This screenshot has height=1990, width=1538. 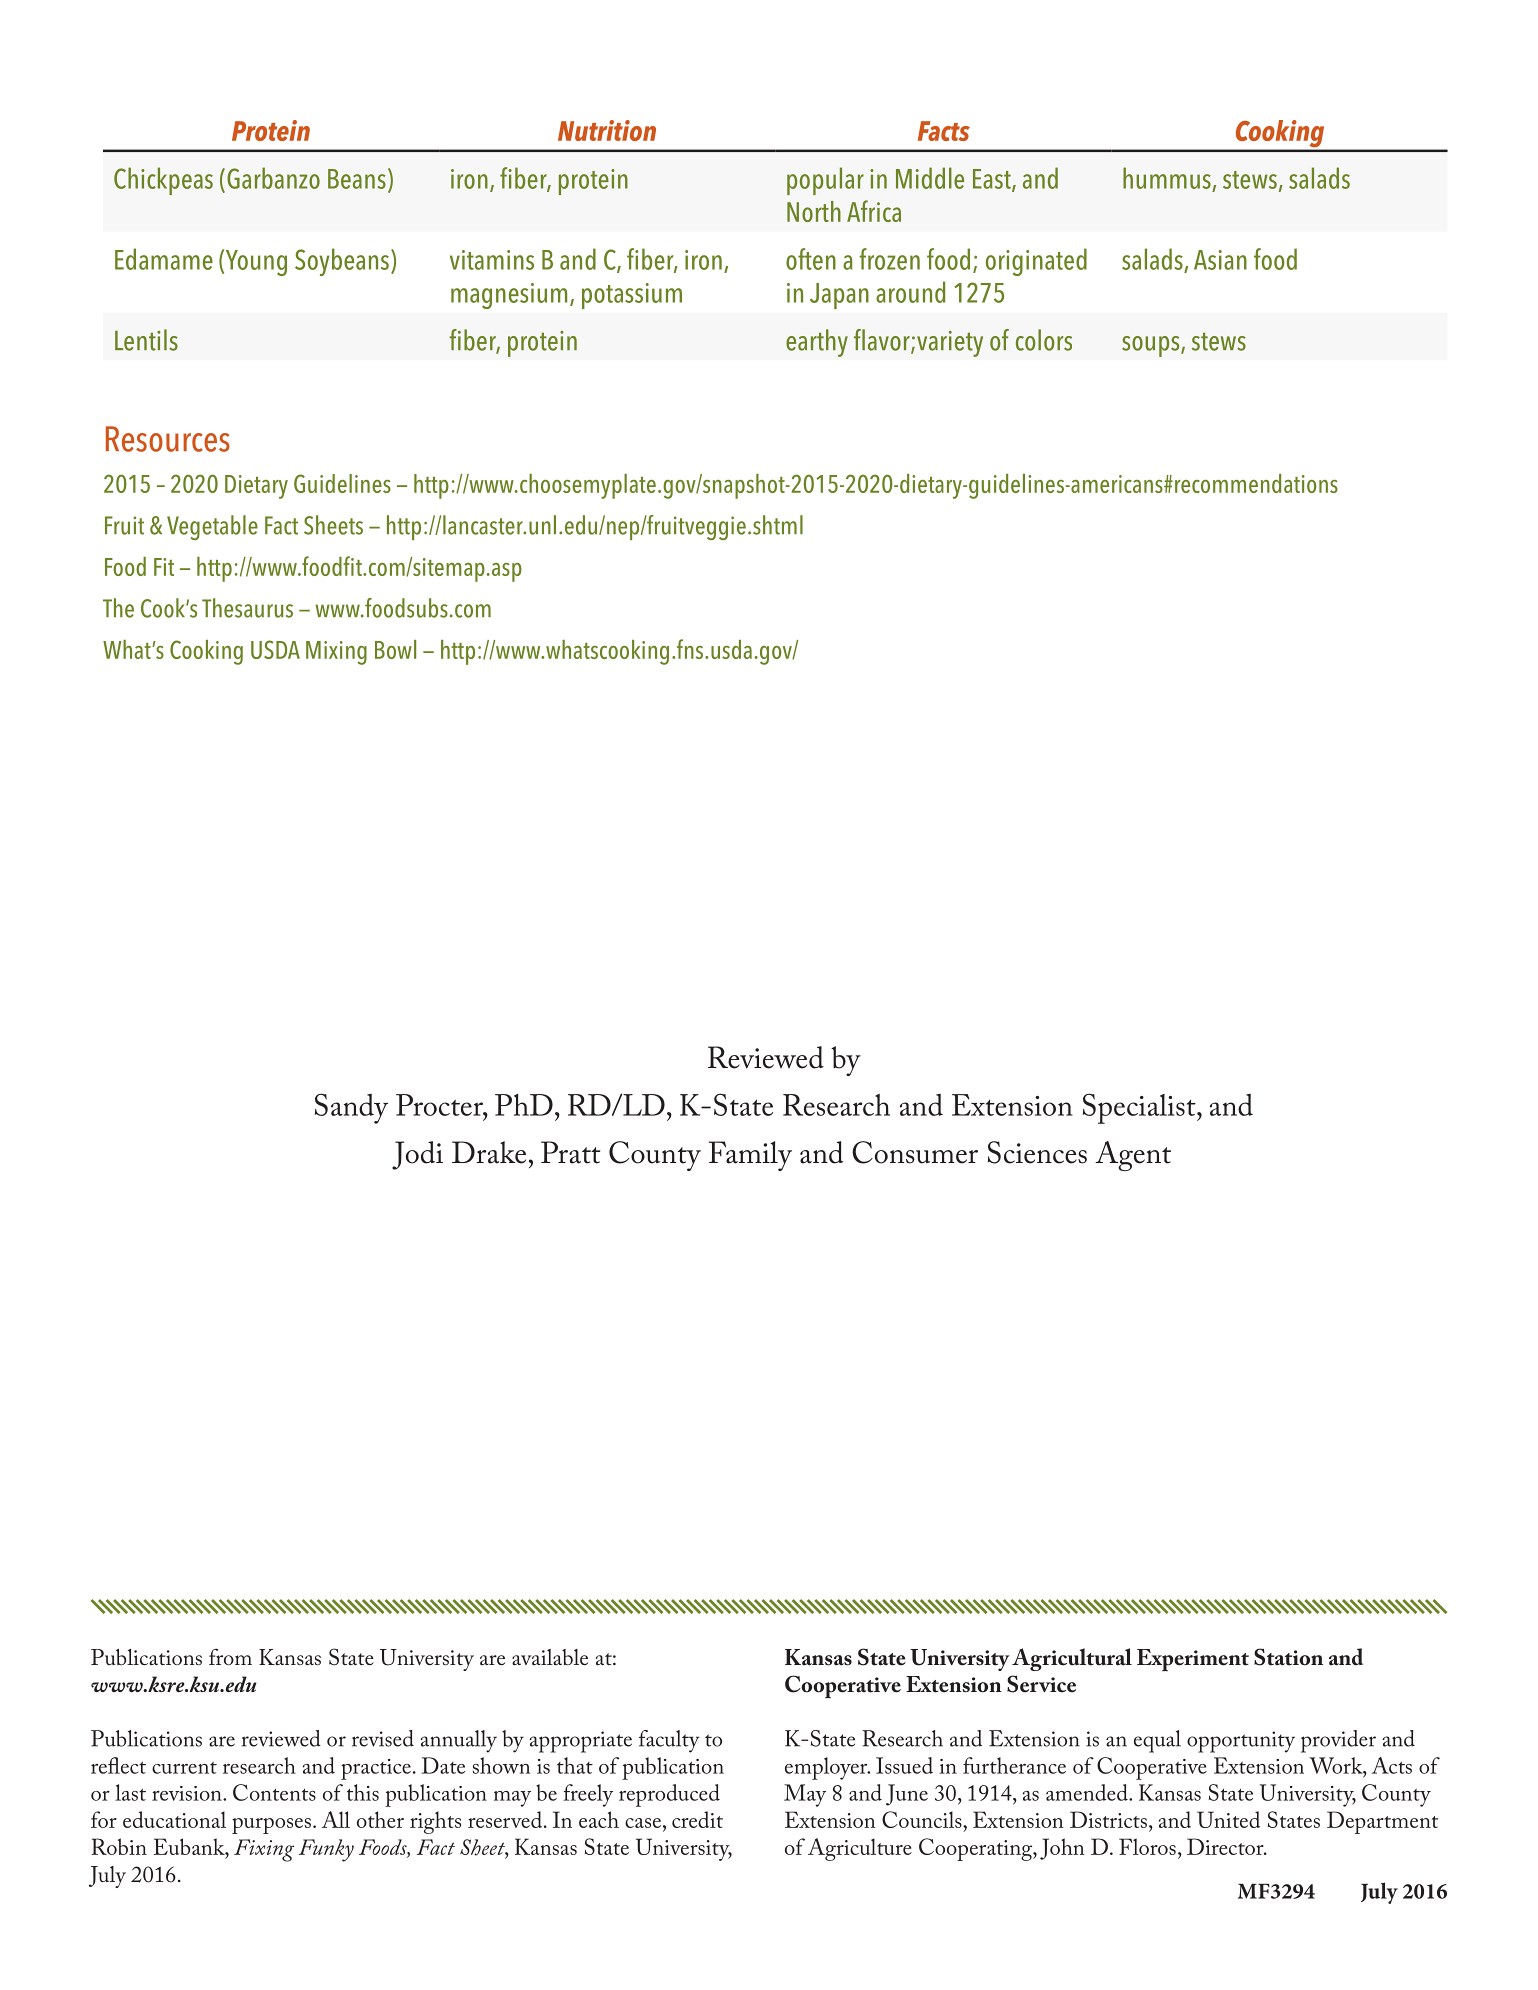 What do you see at coordinates (351, 1108) in the screenshot?
I see `Sandy` at bounding box center [351, 1108].
